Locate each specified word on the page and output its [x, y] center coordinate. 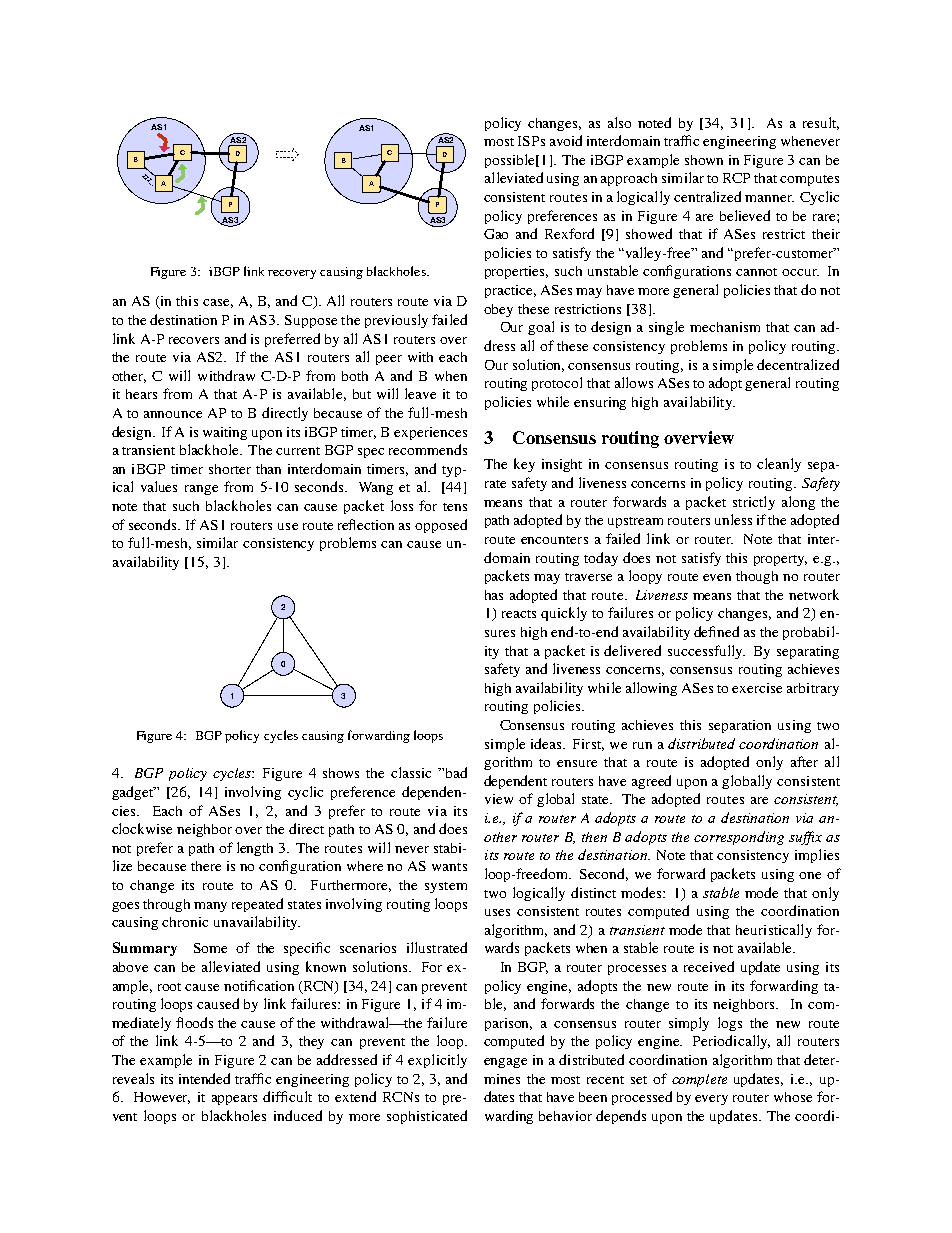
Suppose [311, 321]
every [711, 1100]
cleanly [779, 465]
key [524, 465]
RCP [736, 178]
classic [411, 772]
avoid [566, 140]
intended [204, 1078]
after [804, 761]
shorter [230, 469]
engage [505, 1063]
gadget [134, 793]
